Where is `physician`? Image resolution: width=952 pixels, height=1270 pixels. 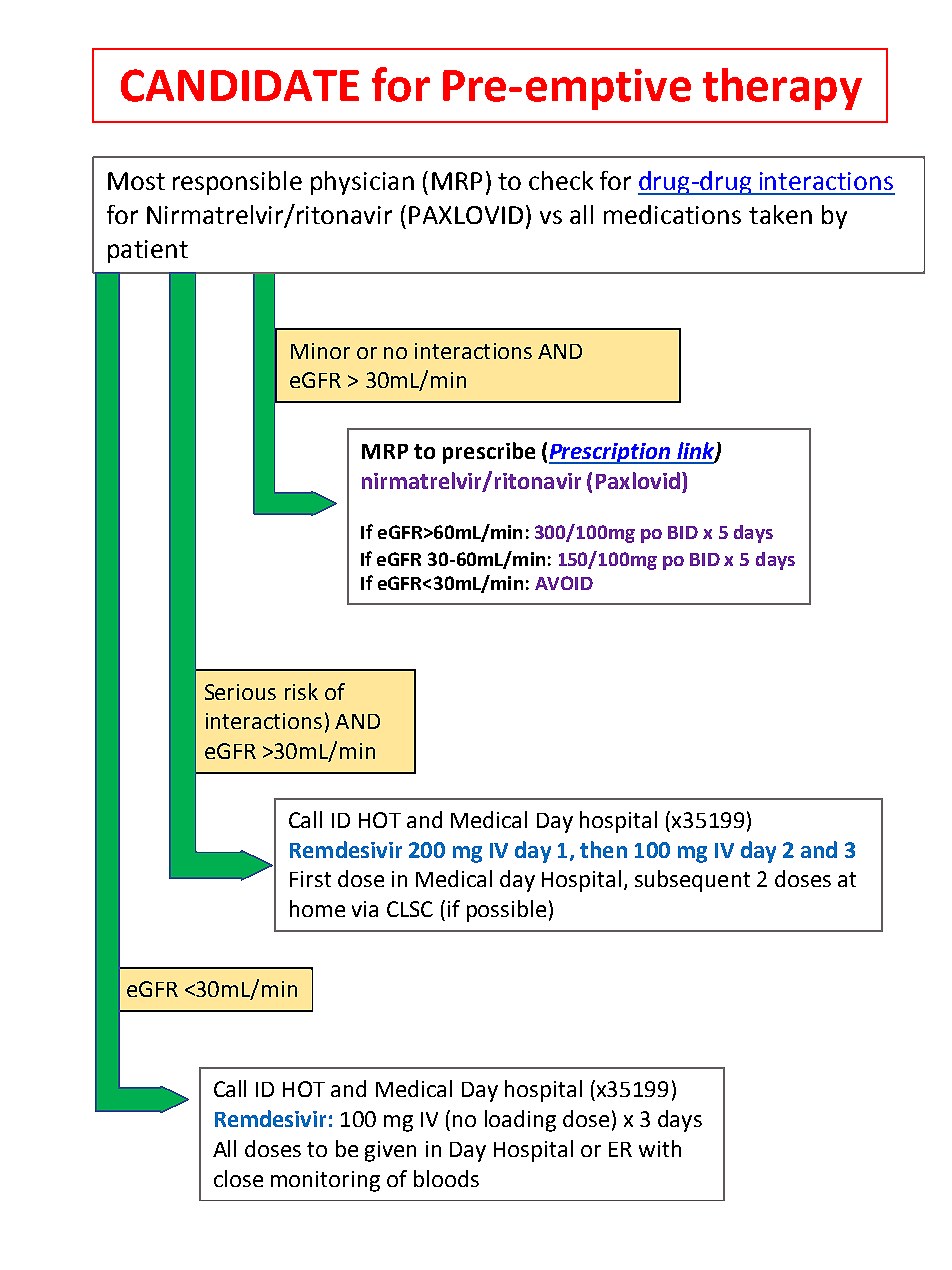 physician is located at coordinates (362, 183).
